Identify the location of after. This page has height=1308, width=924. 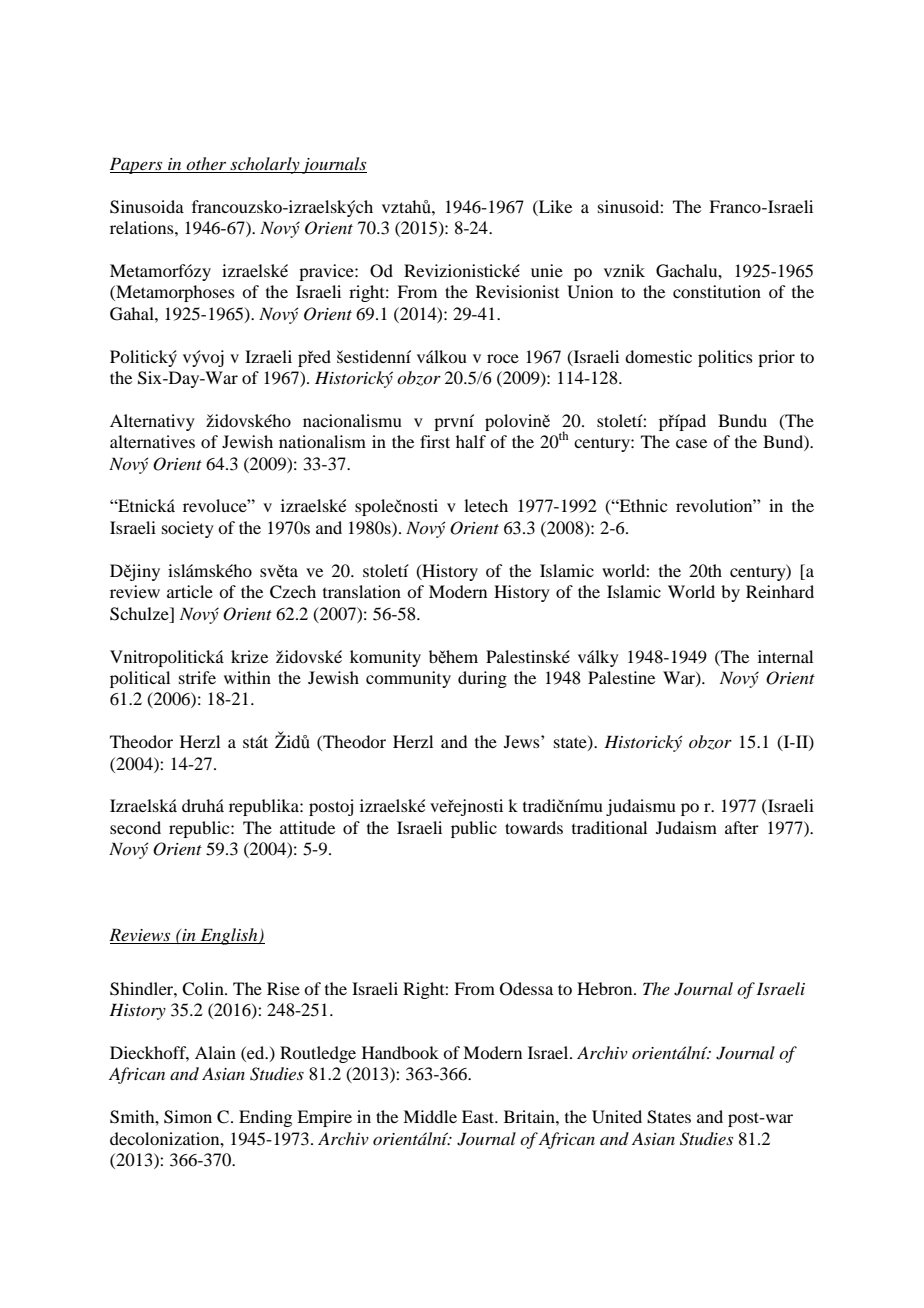
(742, 827).
